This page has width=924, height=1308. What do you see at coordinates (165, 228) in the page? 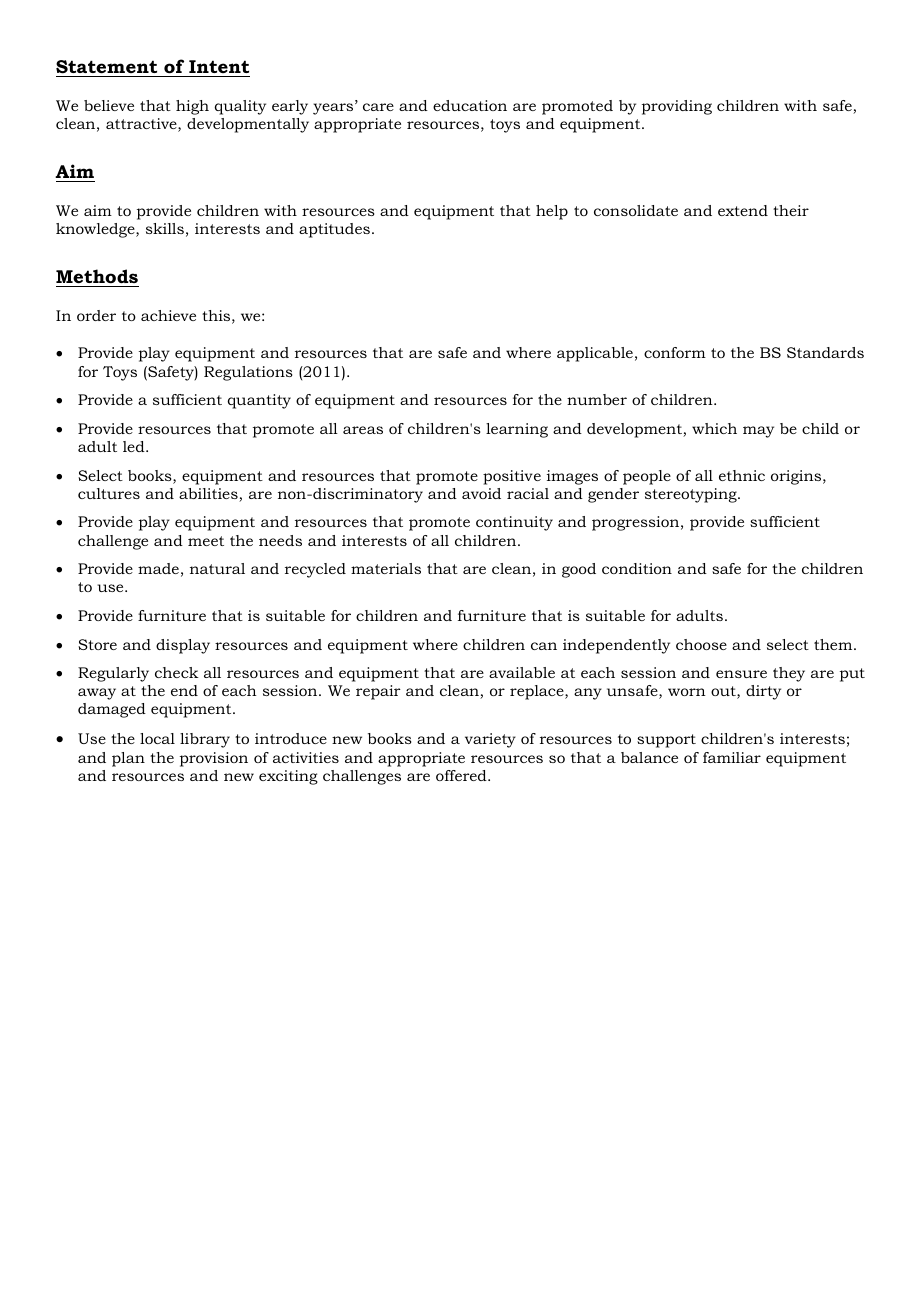
I see `skills` at bounding box center [165, 228].
